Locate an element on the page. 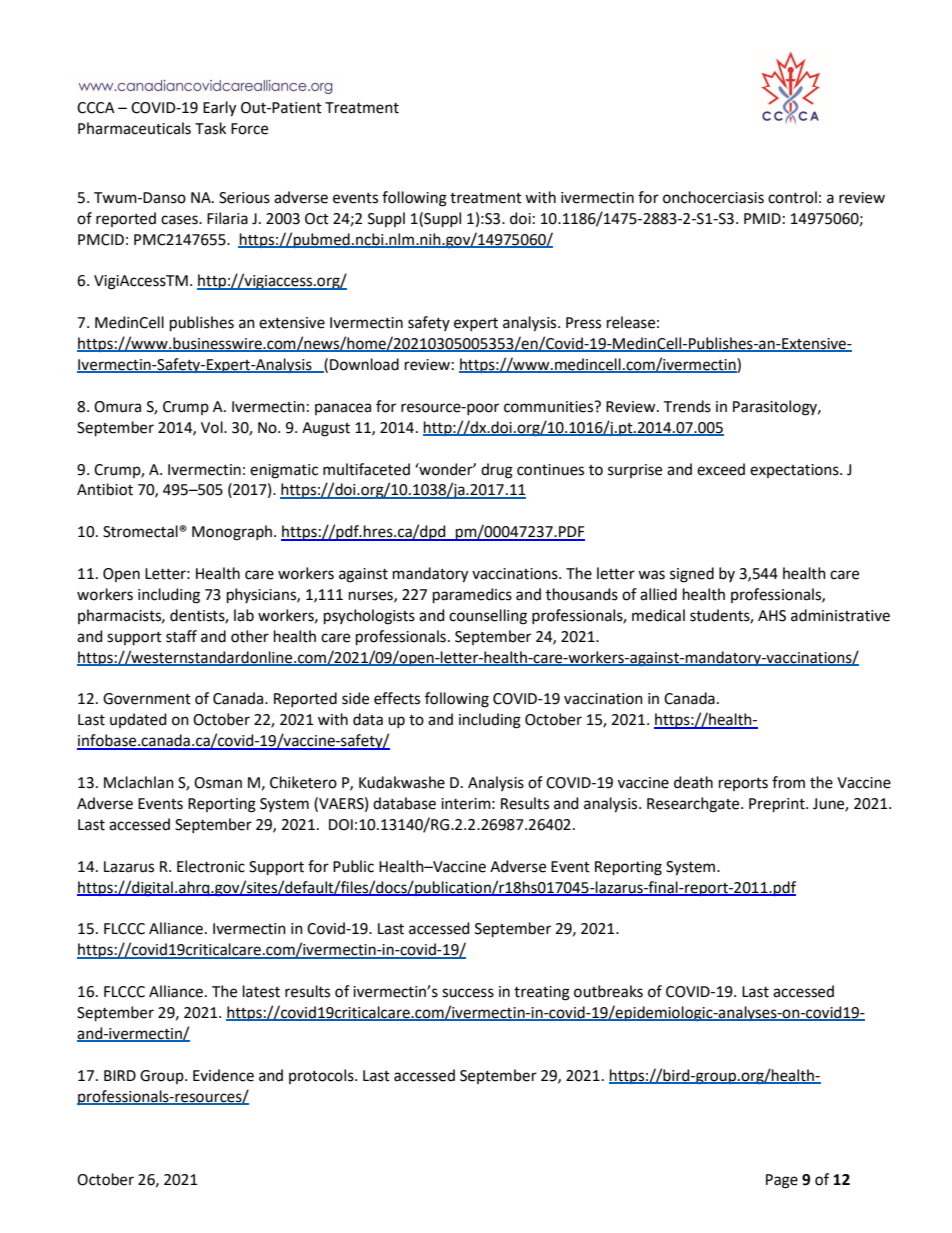 The image size is (952, 1233). Force is located at coordinates (249, 129).
